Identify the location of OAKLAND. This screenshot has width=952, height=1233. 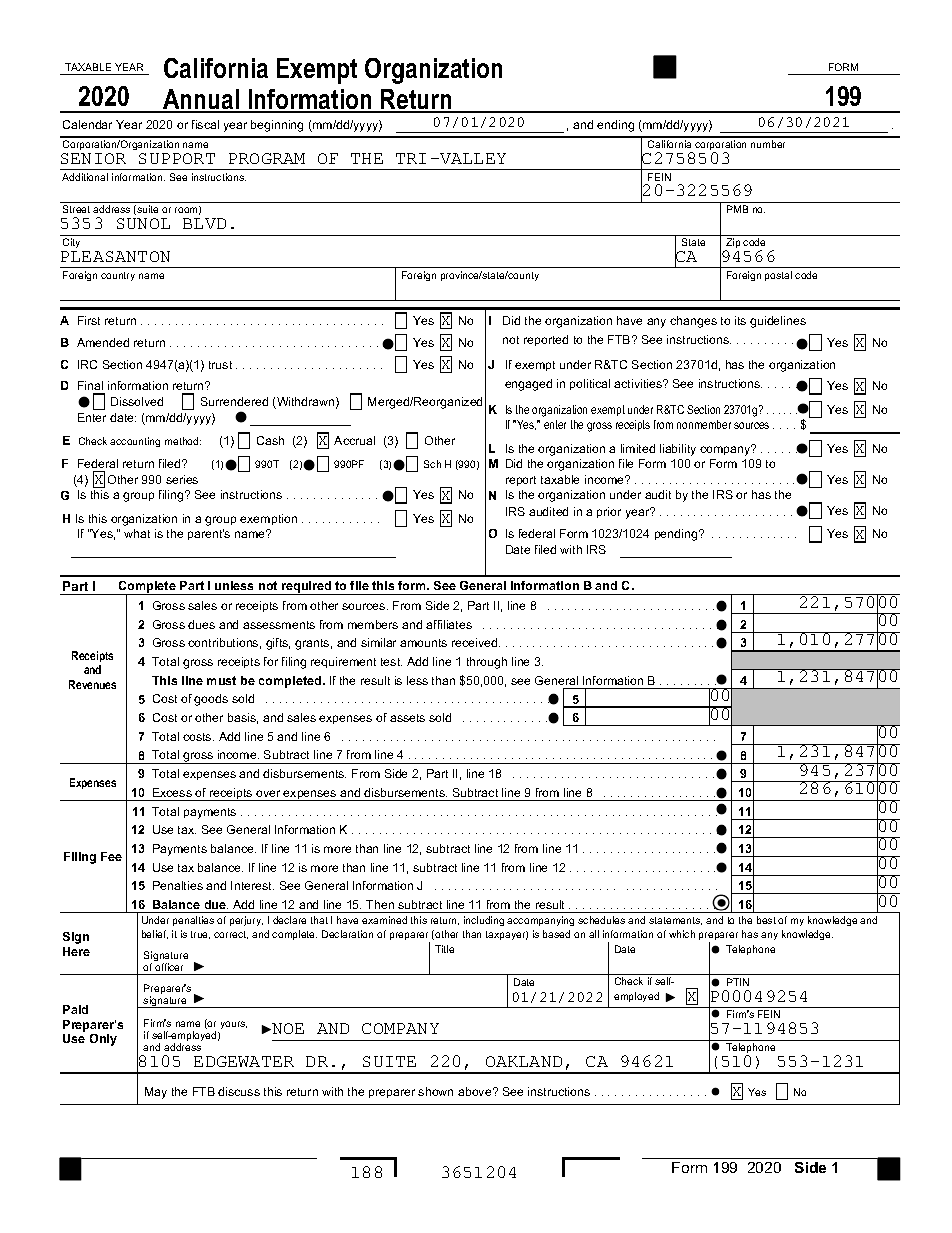
(524, 1061).
